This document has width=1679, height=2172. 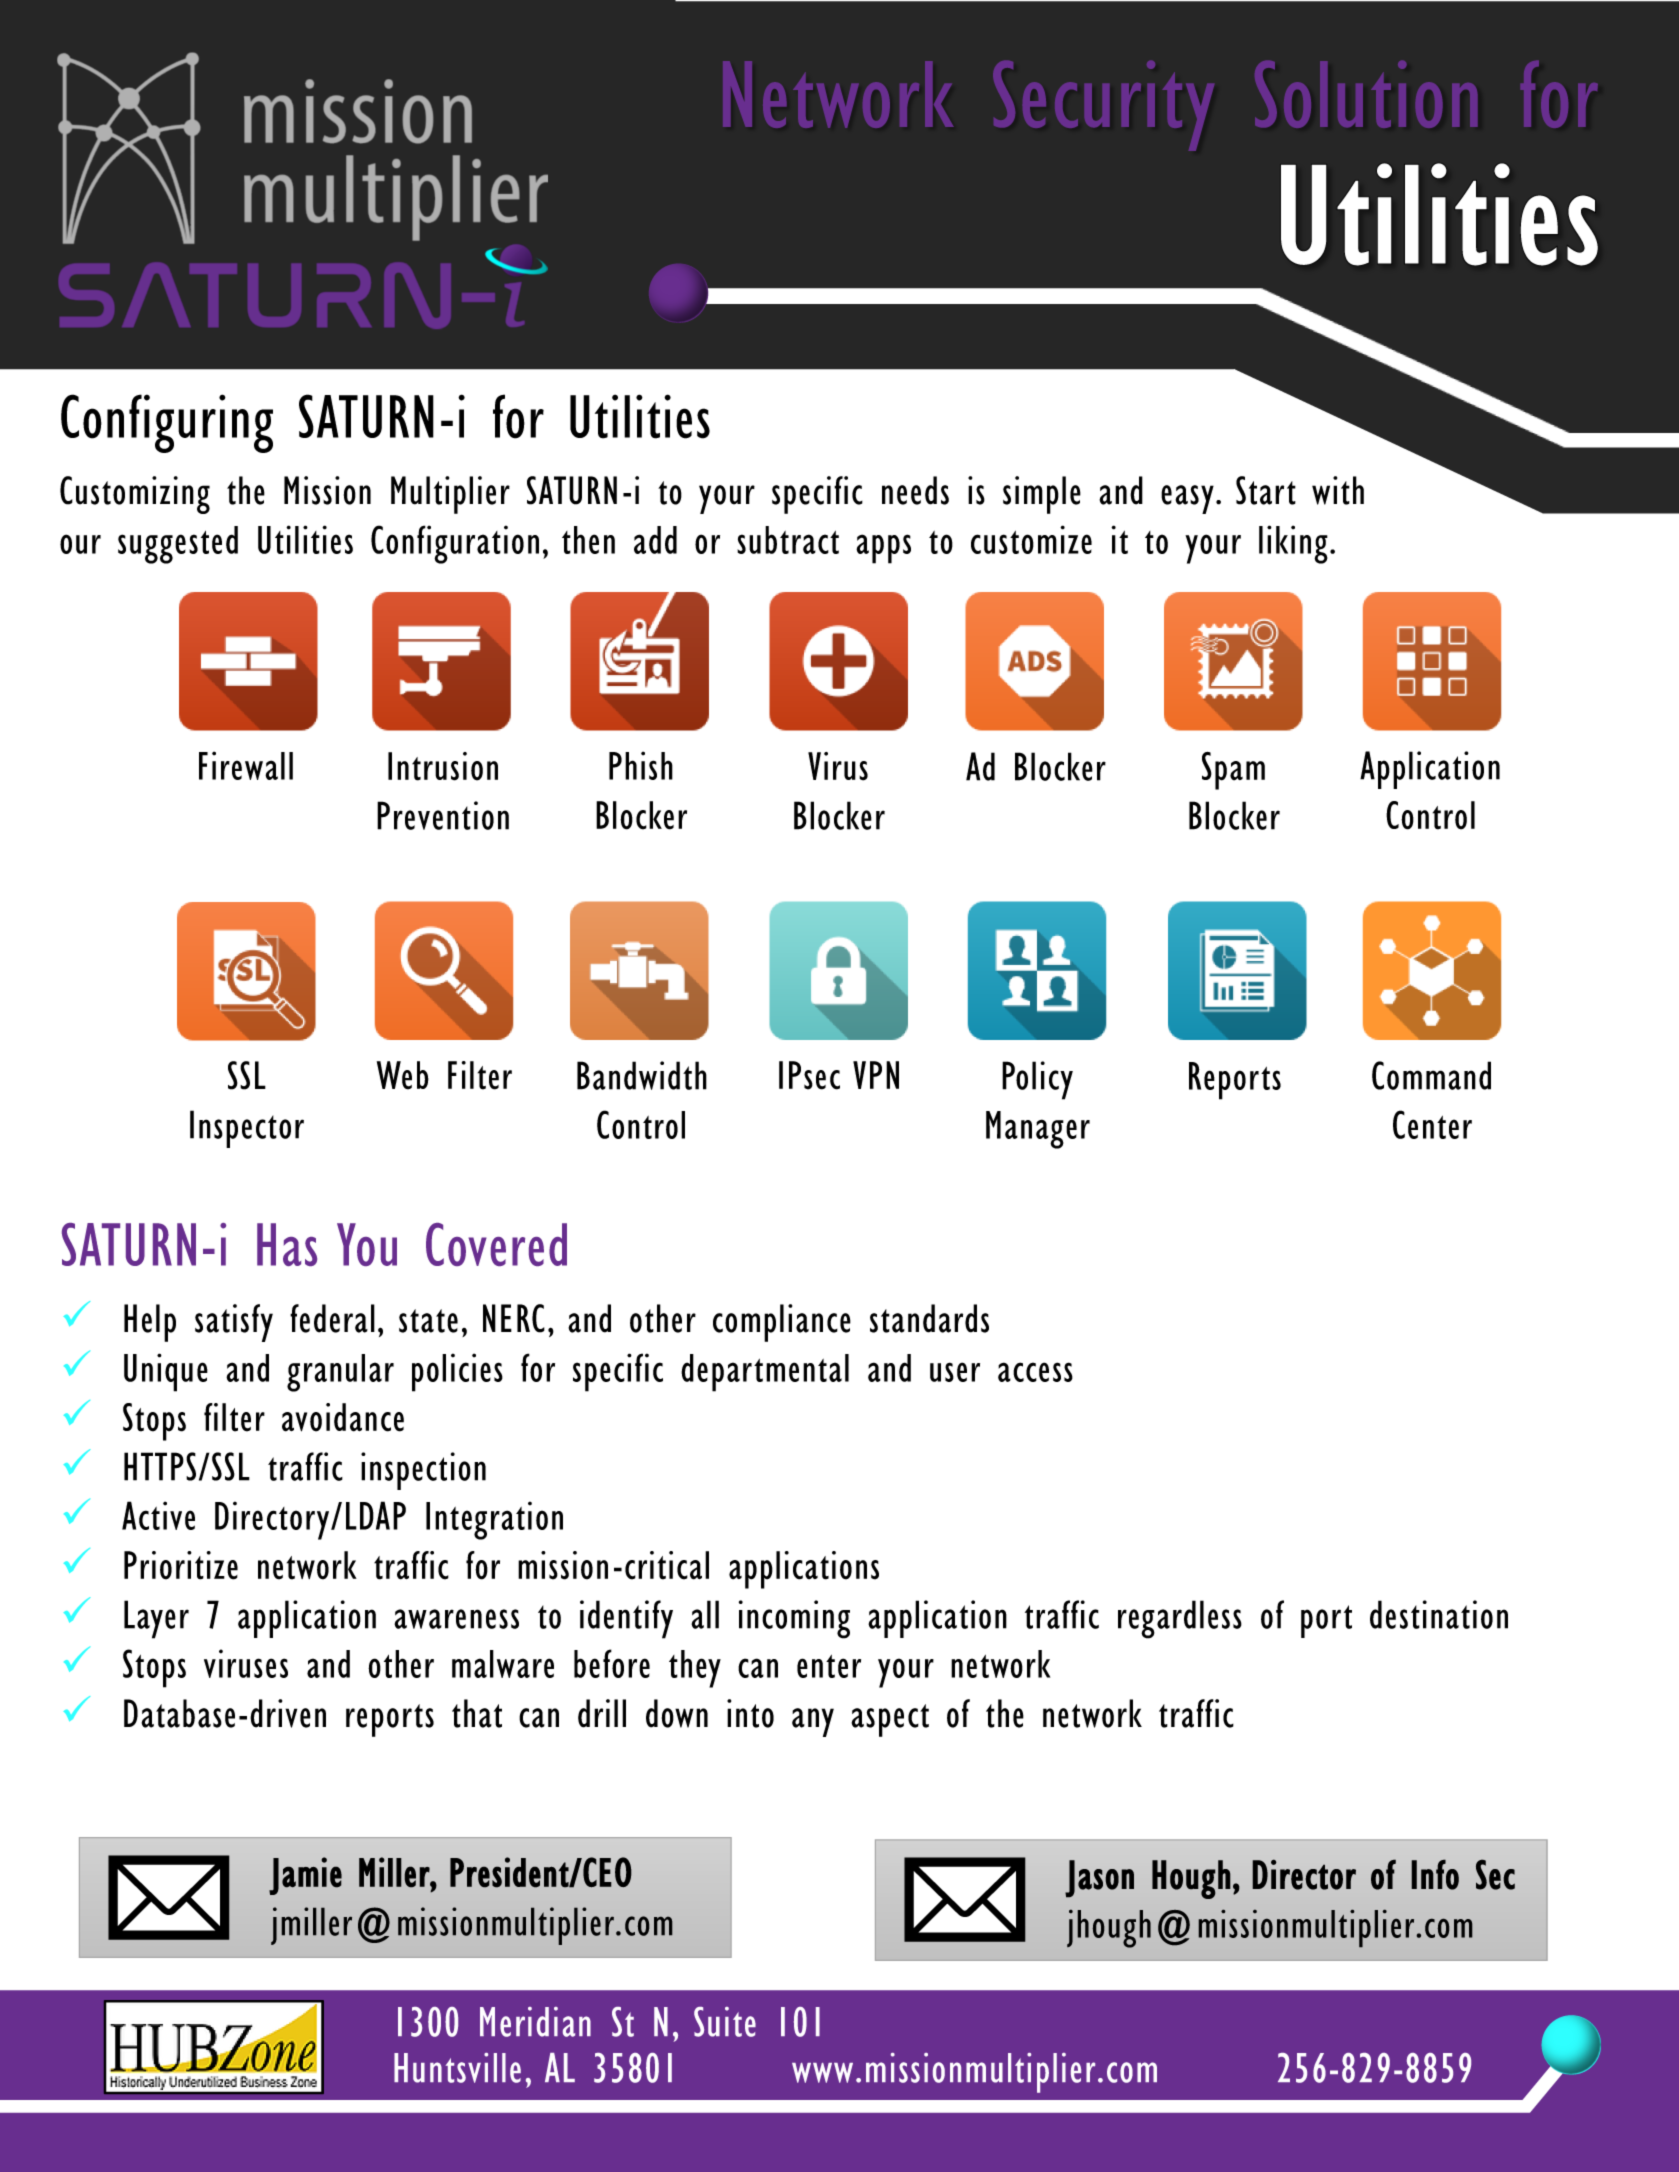 What do you see at coordinates (305, 1876) in the document?
I see `Jamie` at bounding box center [305, 1876].
